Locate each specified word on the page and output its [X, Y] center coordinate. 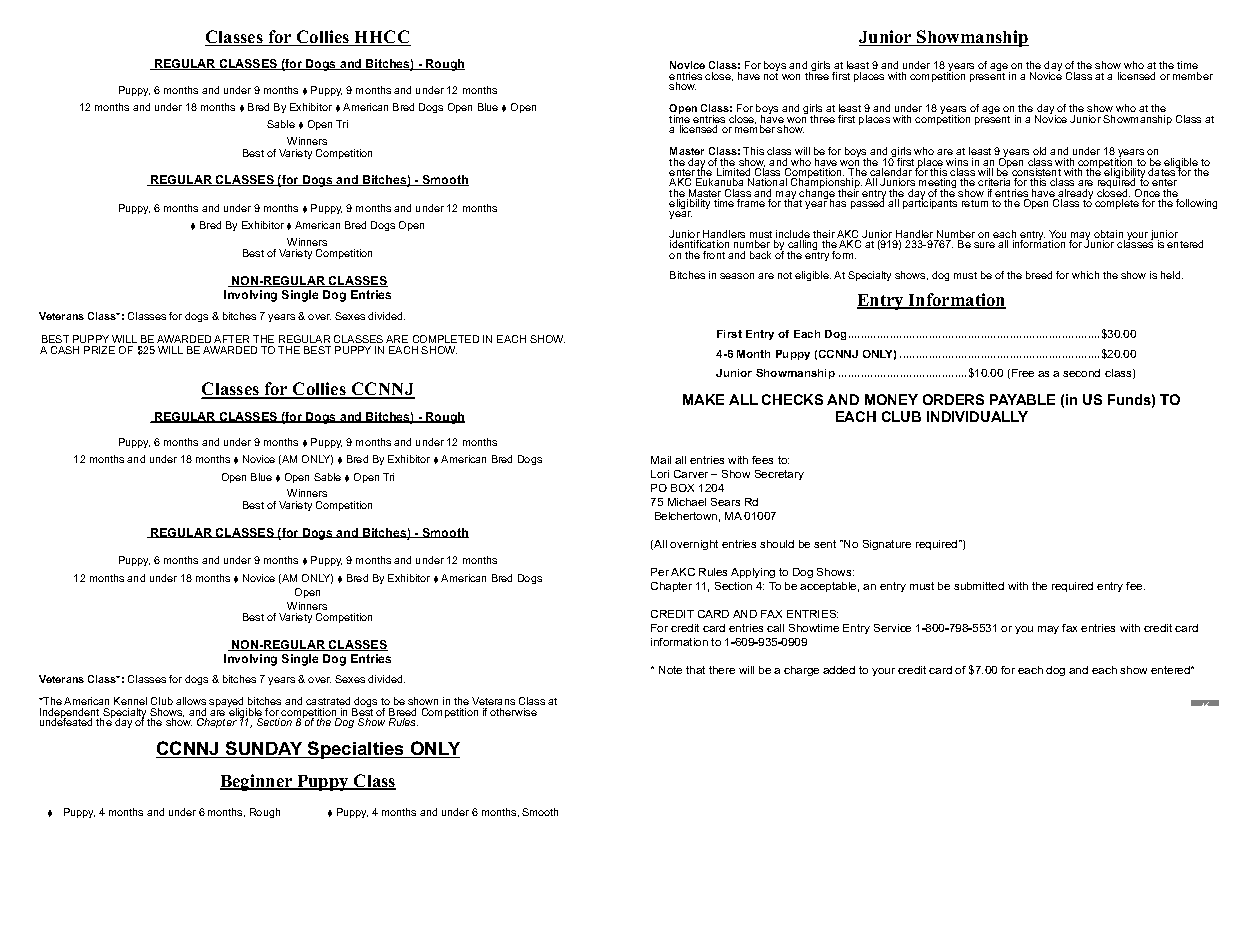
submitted [979, 586]
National [767, 182]
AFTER [231, 339]
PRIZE [99, 350]
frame [751, 203]
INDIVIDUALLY [977, 416]
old [1039, 151]
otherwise [513, 712]
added [839, 670]
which [1085, 275]
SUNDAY [264, 749]
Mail [661, 460]
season [737, 276]
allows [191, 701]
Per [660, 572]
